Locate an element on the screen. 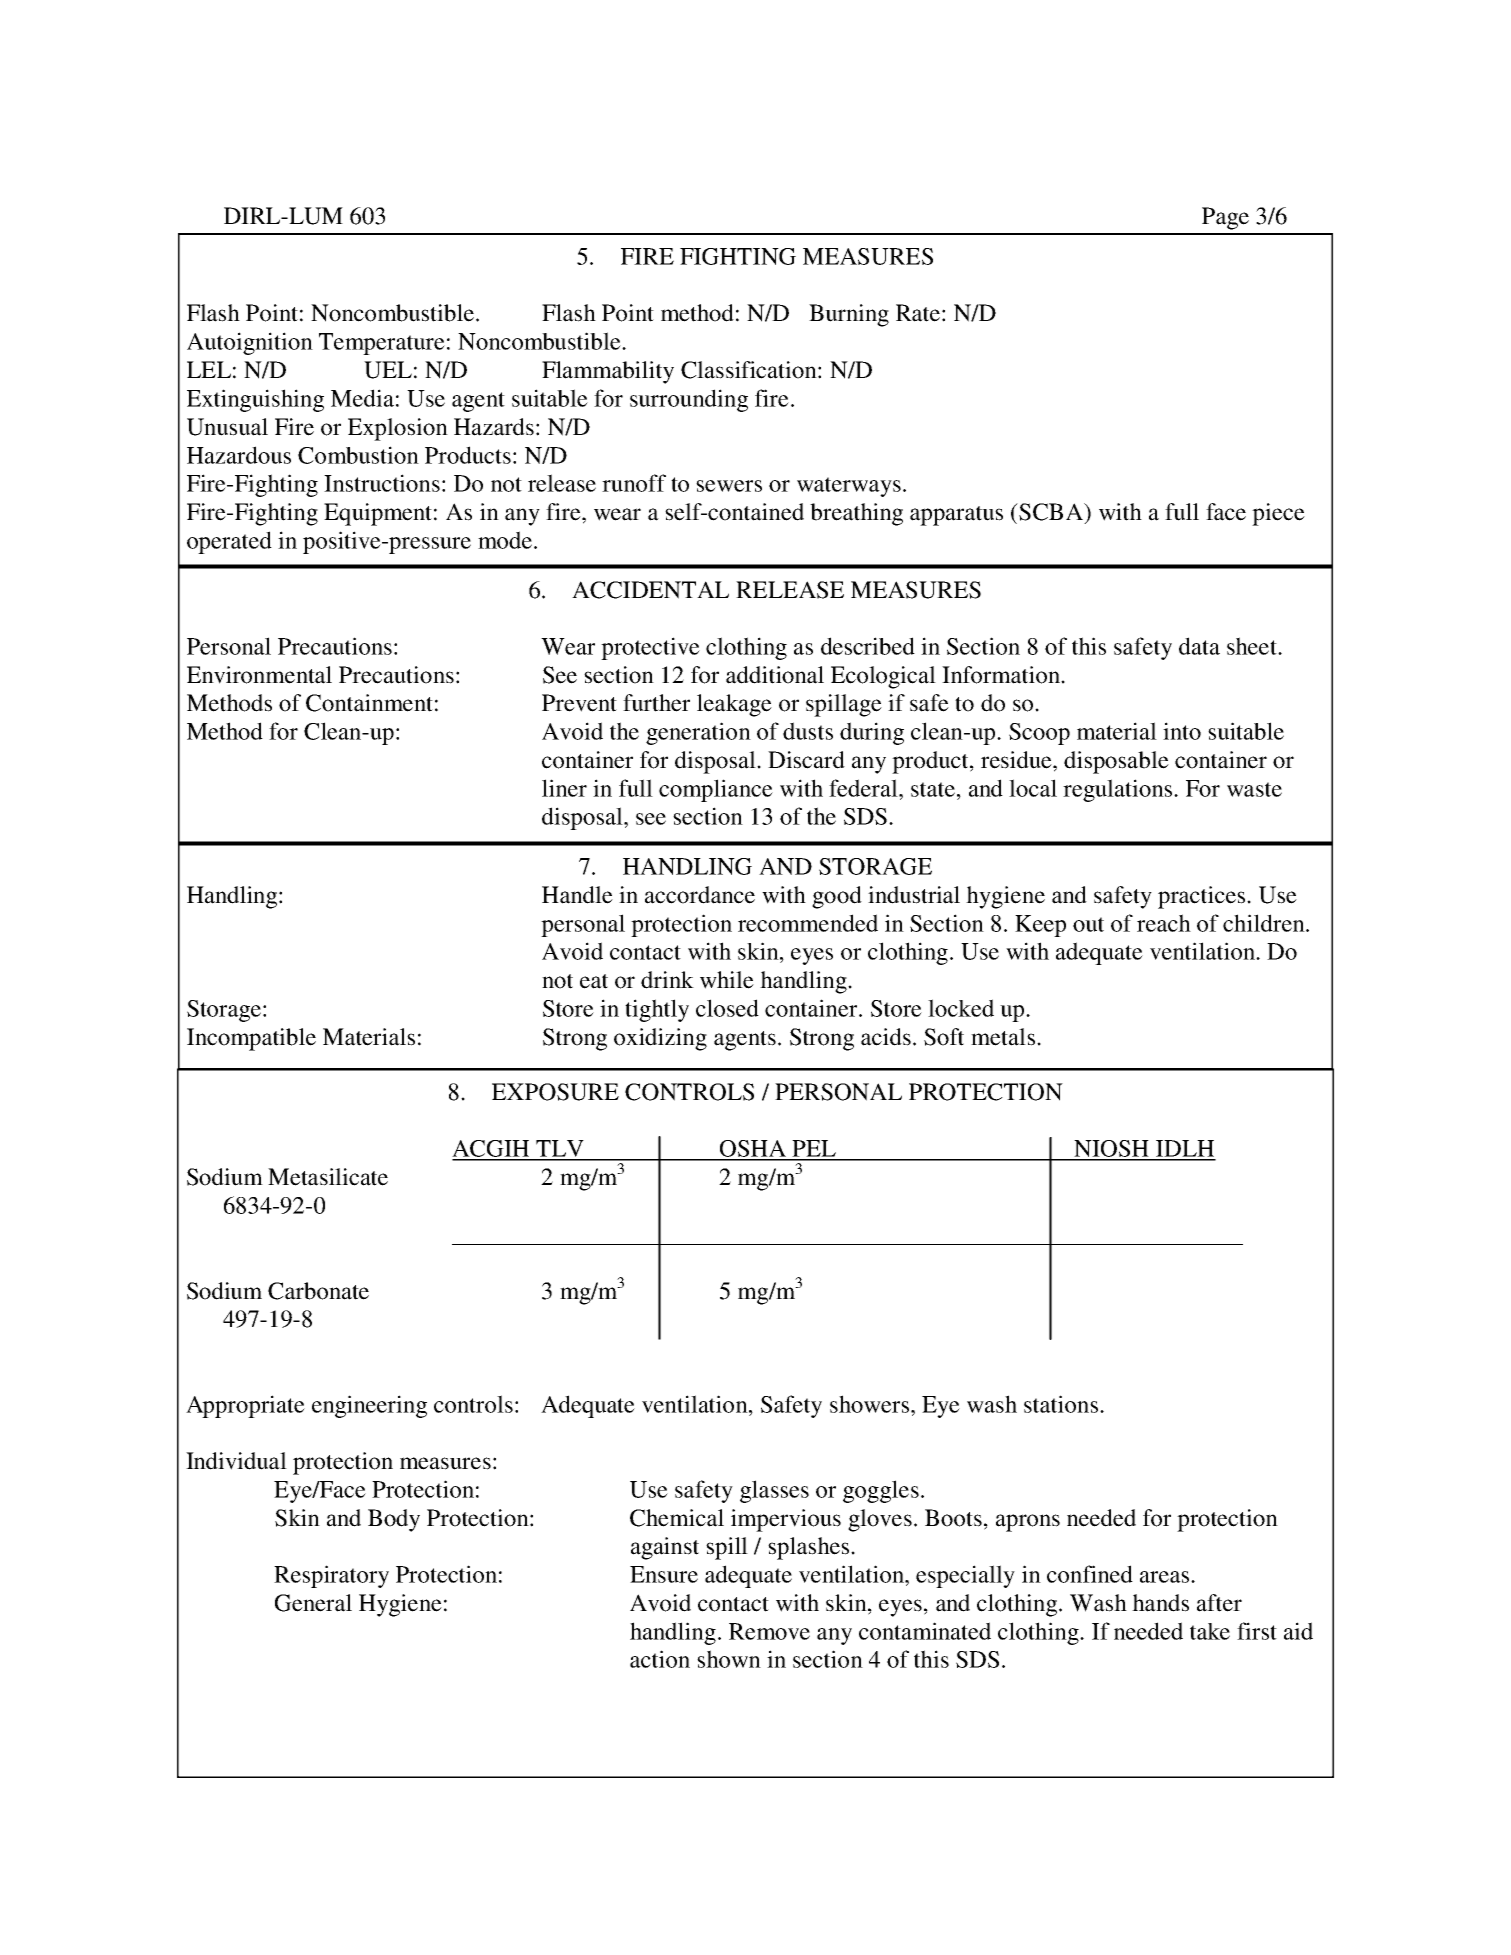  metals is located at coordinates (1003, 1037).
